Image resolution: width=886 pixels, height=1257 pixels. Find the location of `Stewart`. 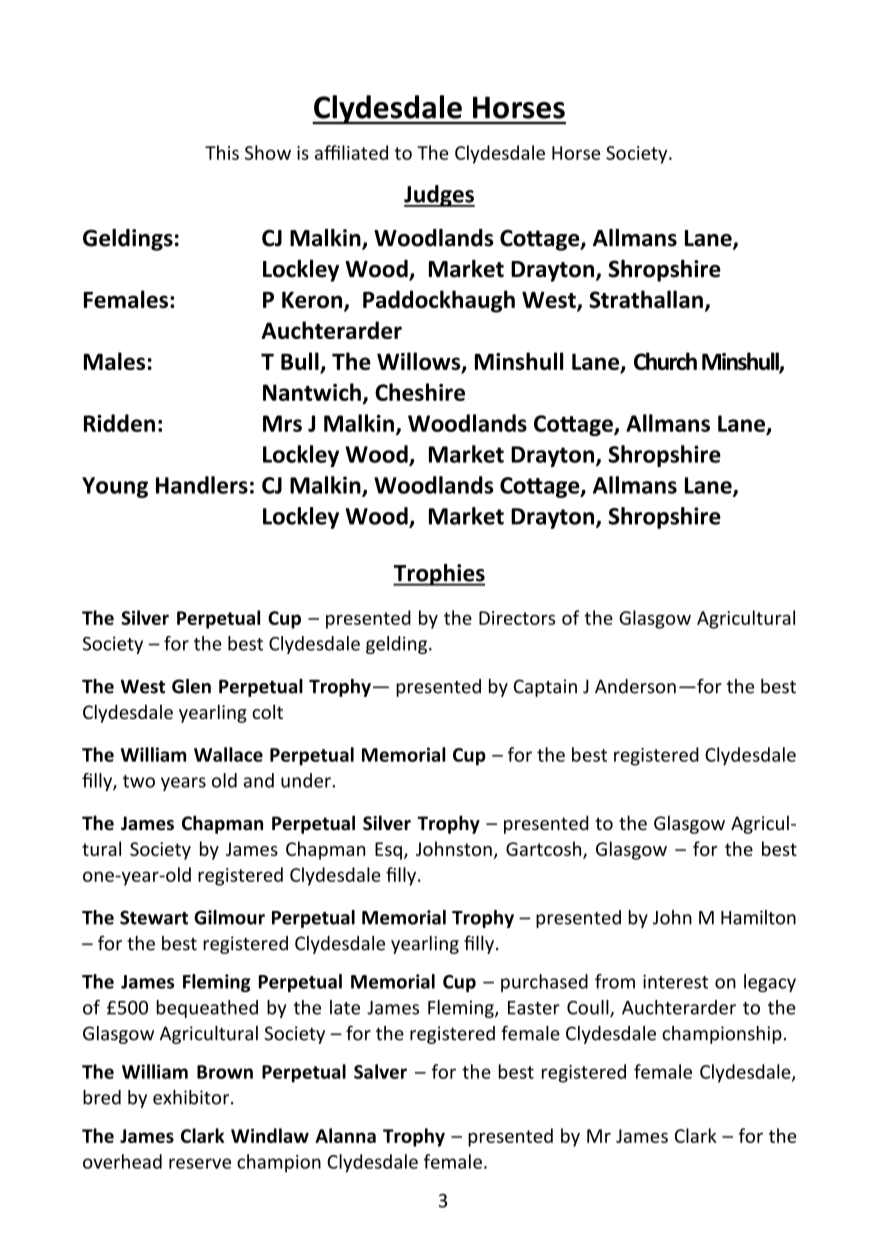

Stewart is located at coordinates (154, 917).
